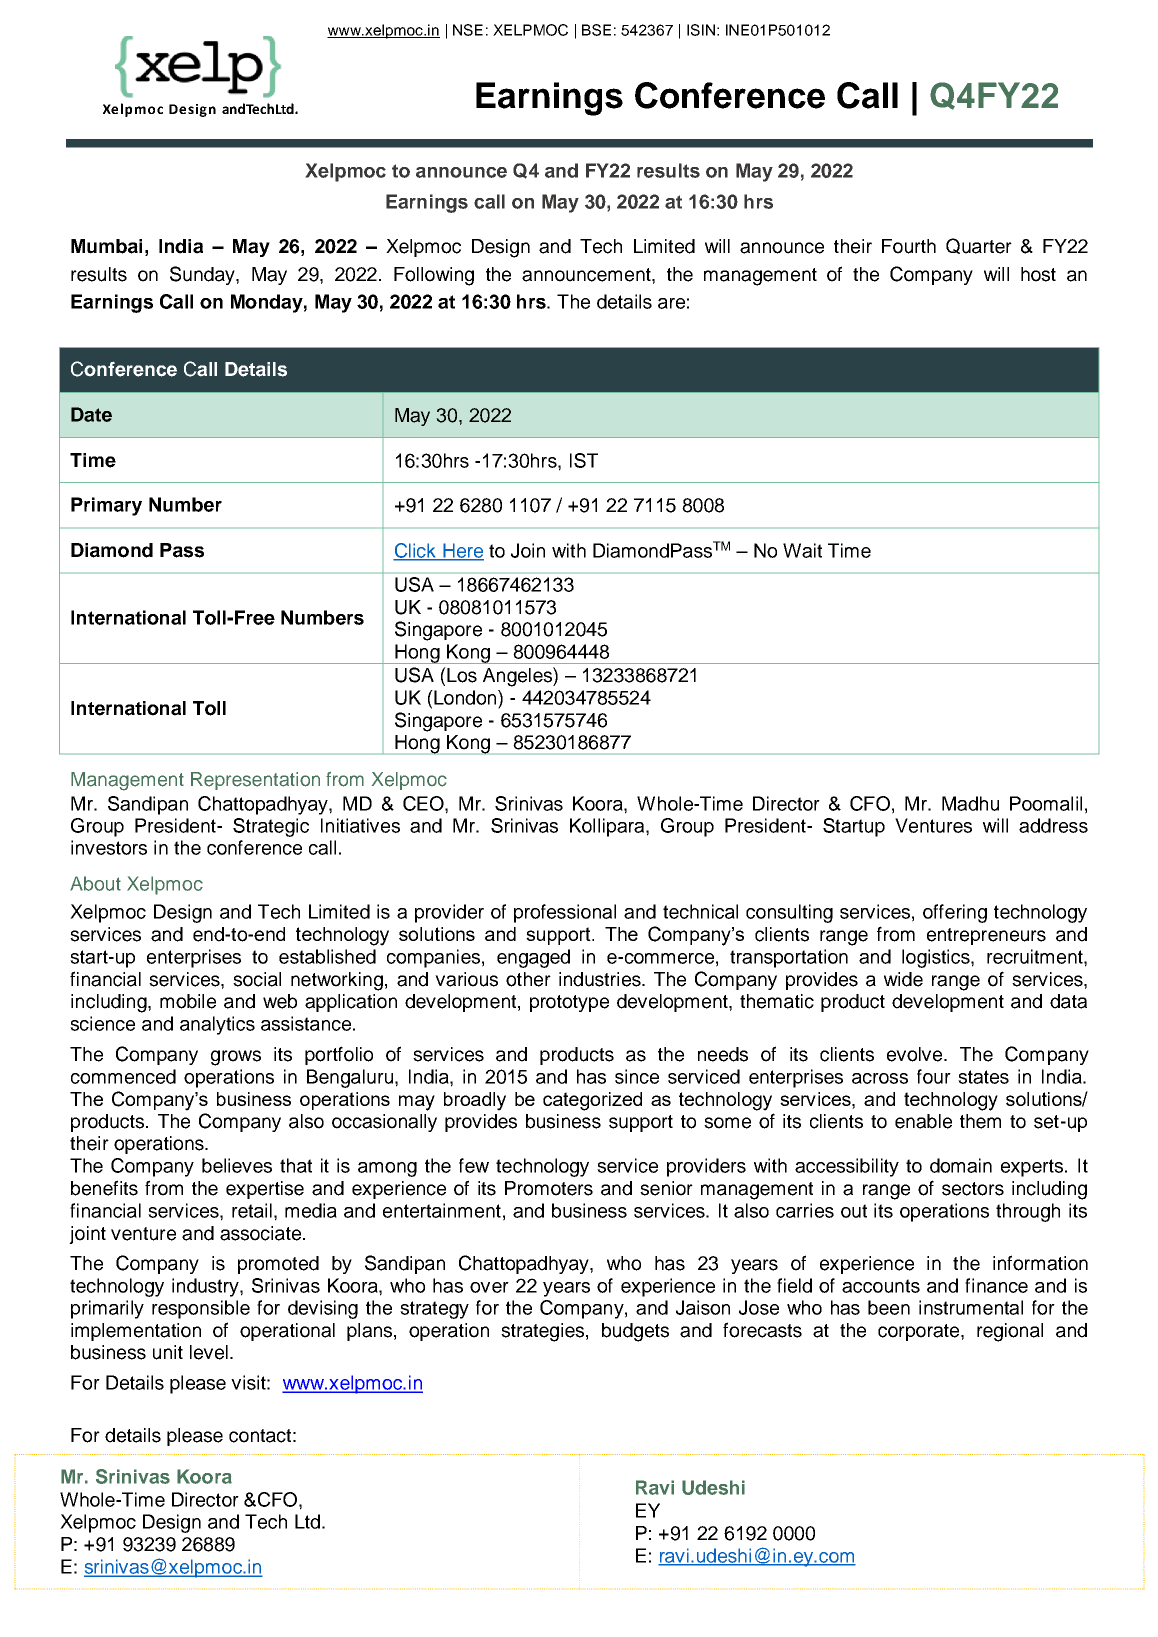  What do you see at coordinates (979, 246) in the screenshot?
I see `Quarter` at bounding box center [979, 246].
